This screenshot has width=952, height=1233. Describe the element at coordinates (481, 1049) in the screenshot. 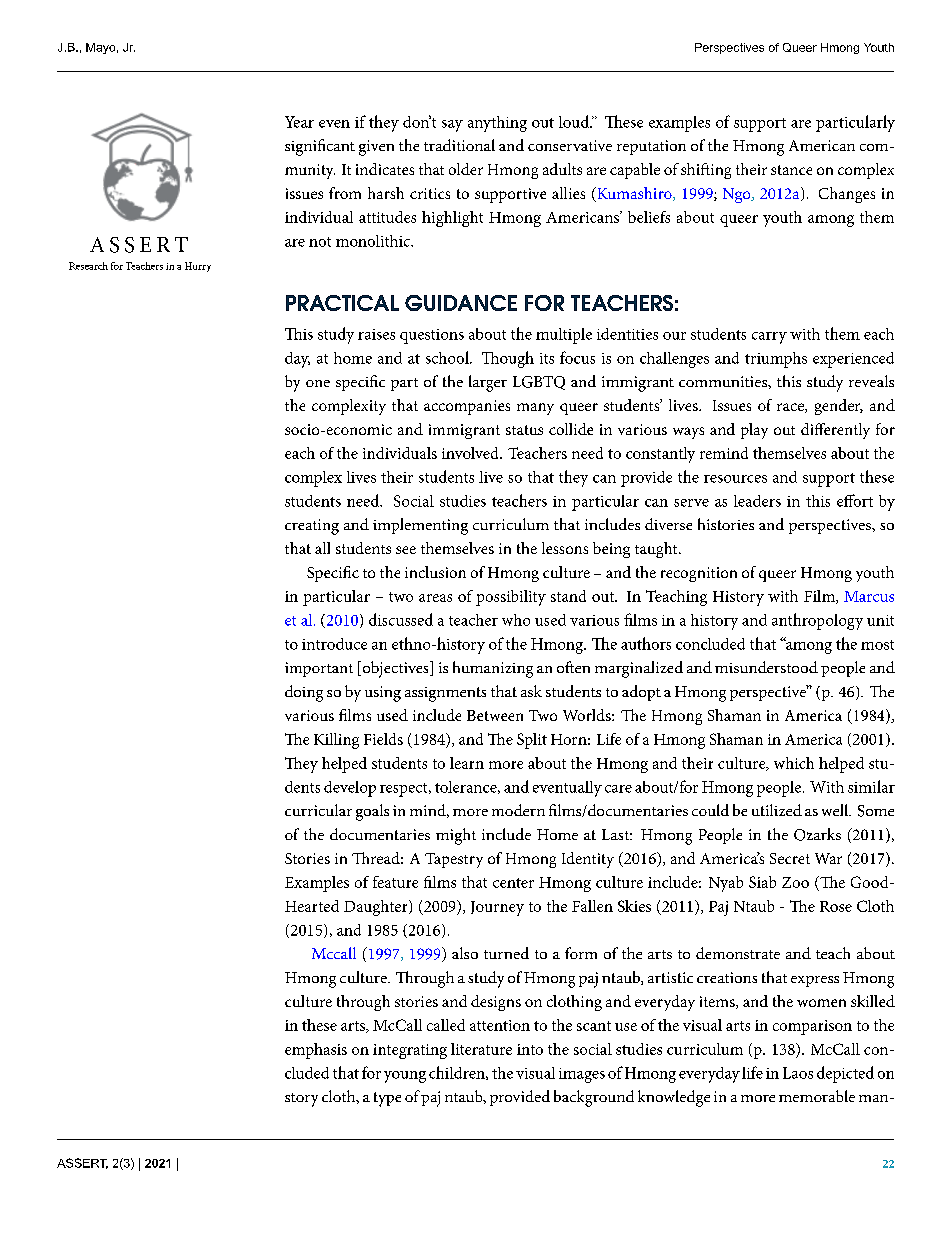

I see `literature` at that location.
